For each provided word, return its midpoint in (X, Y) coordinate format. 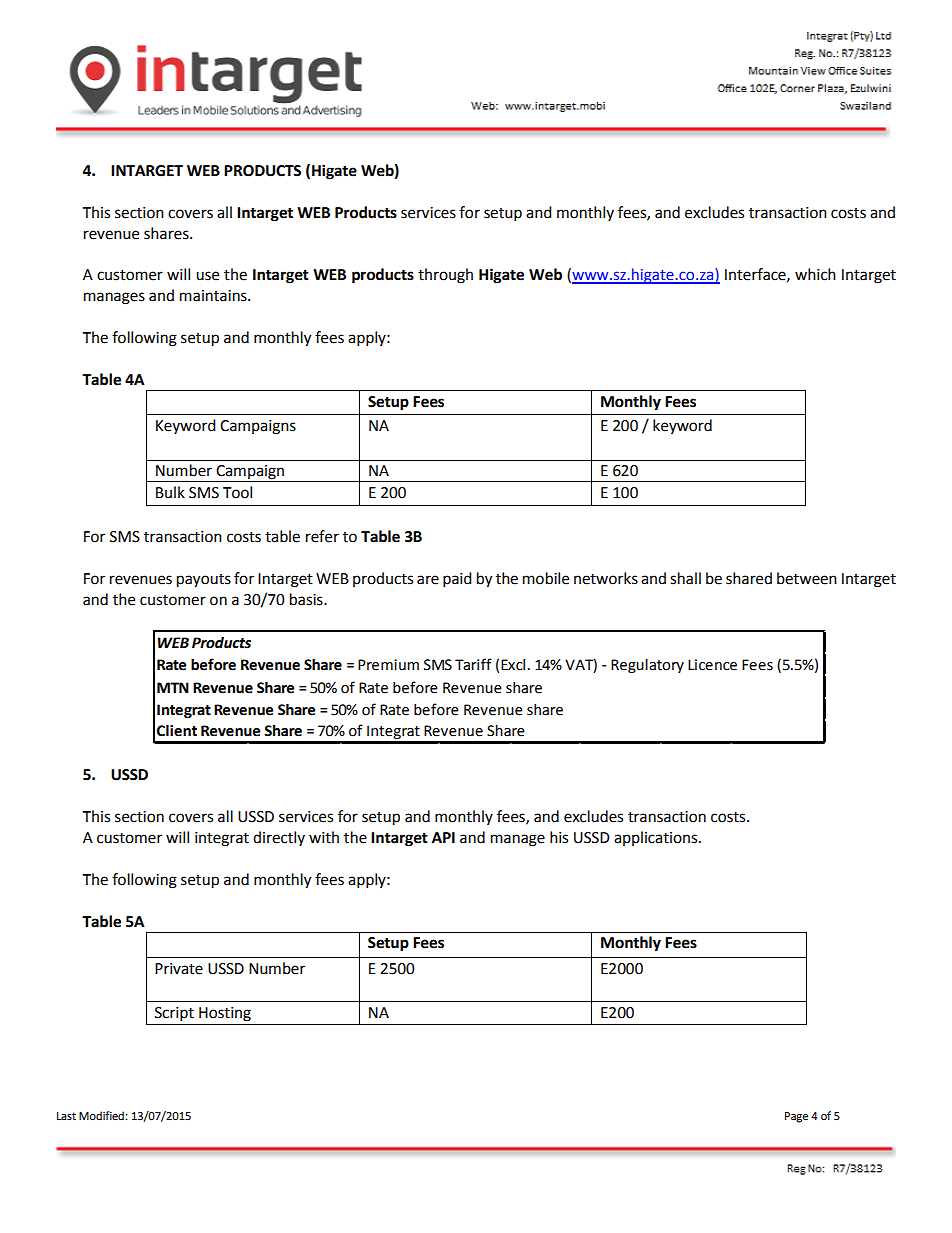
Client (177, 731)
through (445, 276)
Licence (712, 665)
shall (685, 578)
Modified (102, 1116)
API (443, 837)
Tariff (473, 664)
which (815, 274)
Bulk (170, 492)
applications (657, 838)
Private (179, 969)
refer (322, 536)
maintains (214, 296)
